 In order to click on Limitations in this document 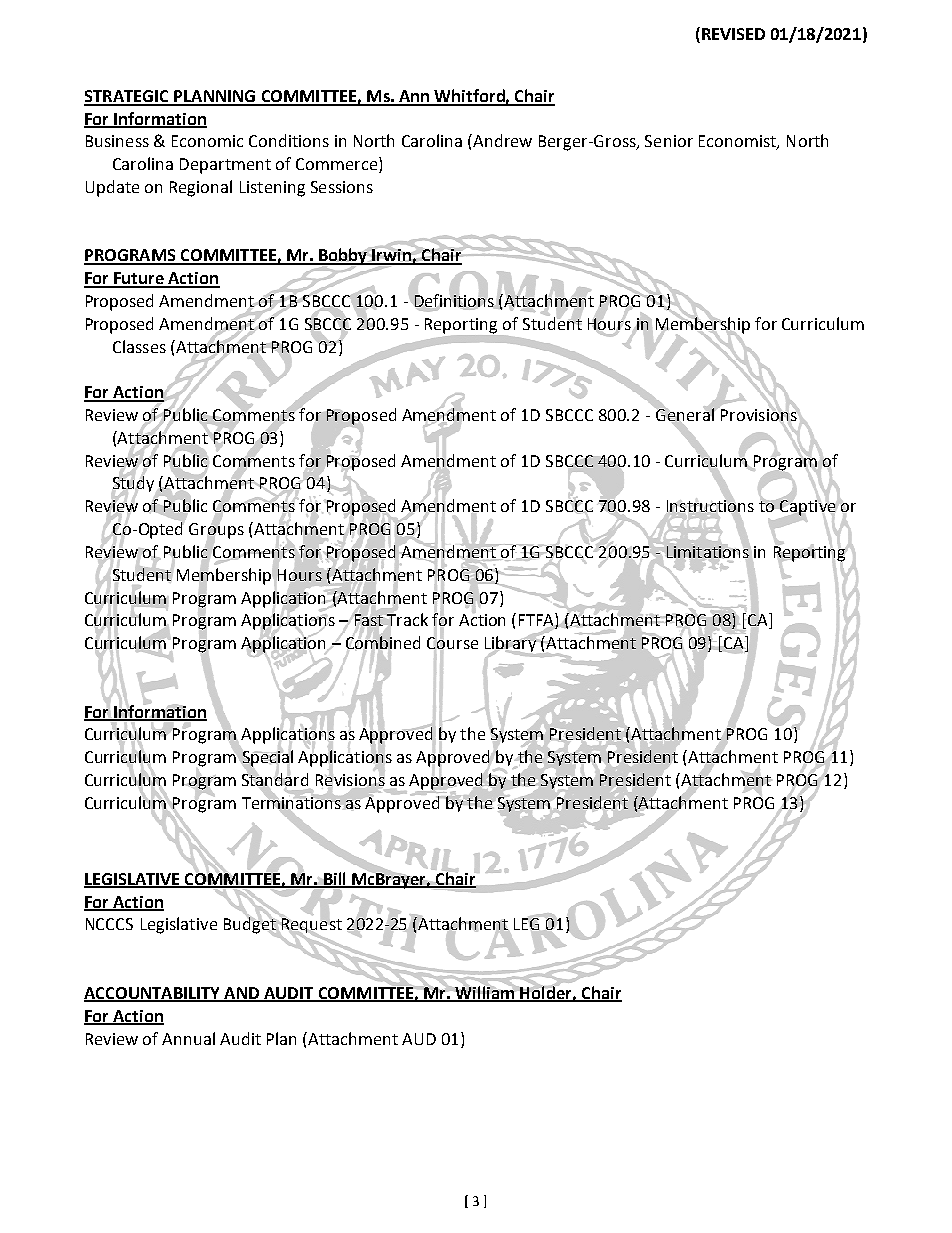, I will do `click(708, 552)`.
